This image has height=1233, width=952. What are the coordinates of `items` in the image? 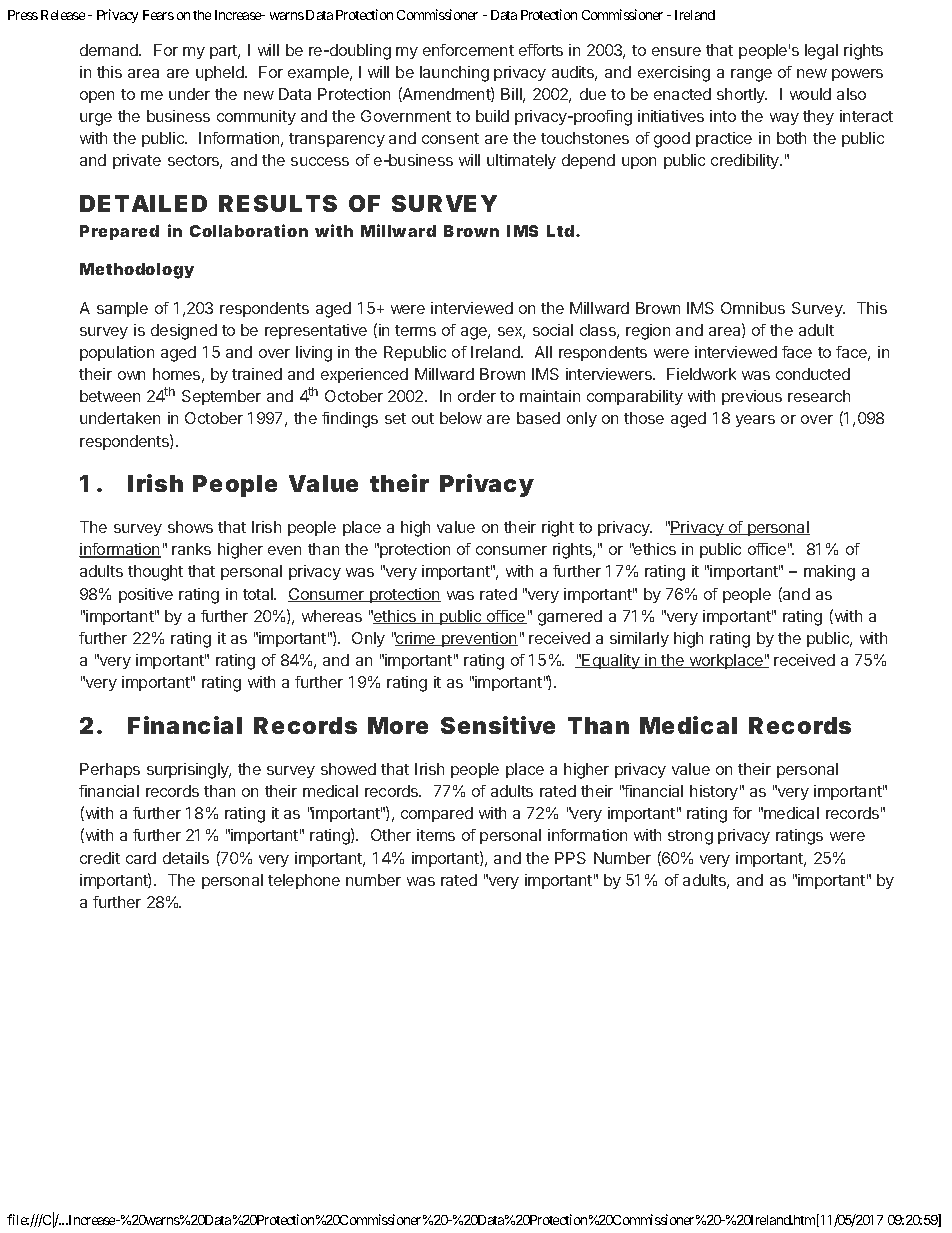 It's located at (436, 835).
